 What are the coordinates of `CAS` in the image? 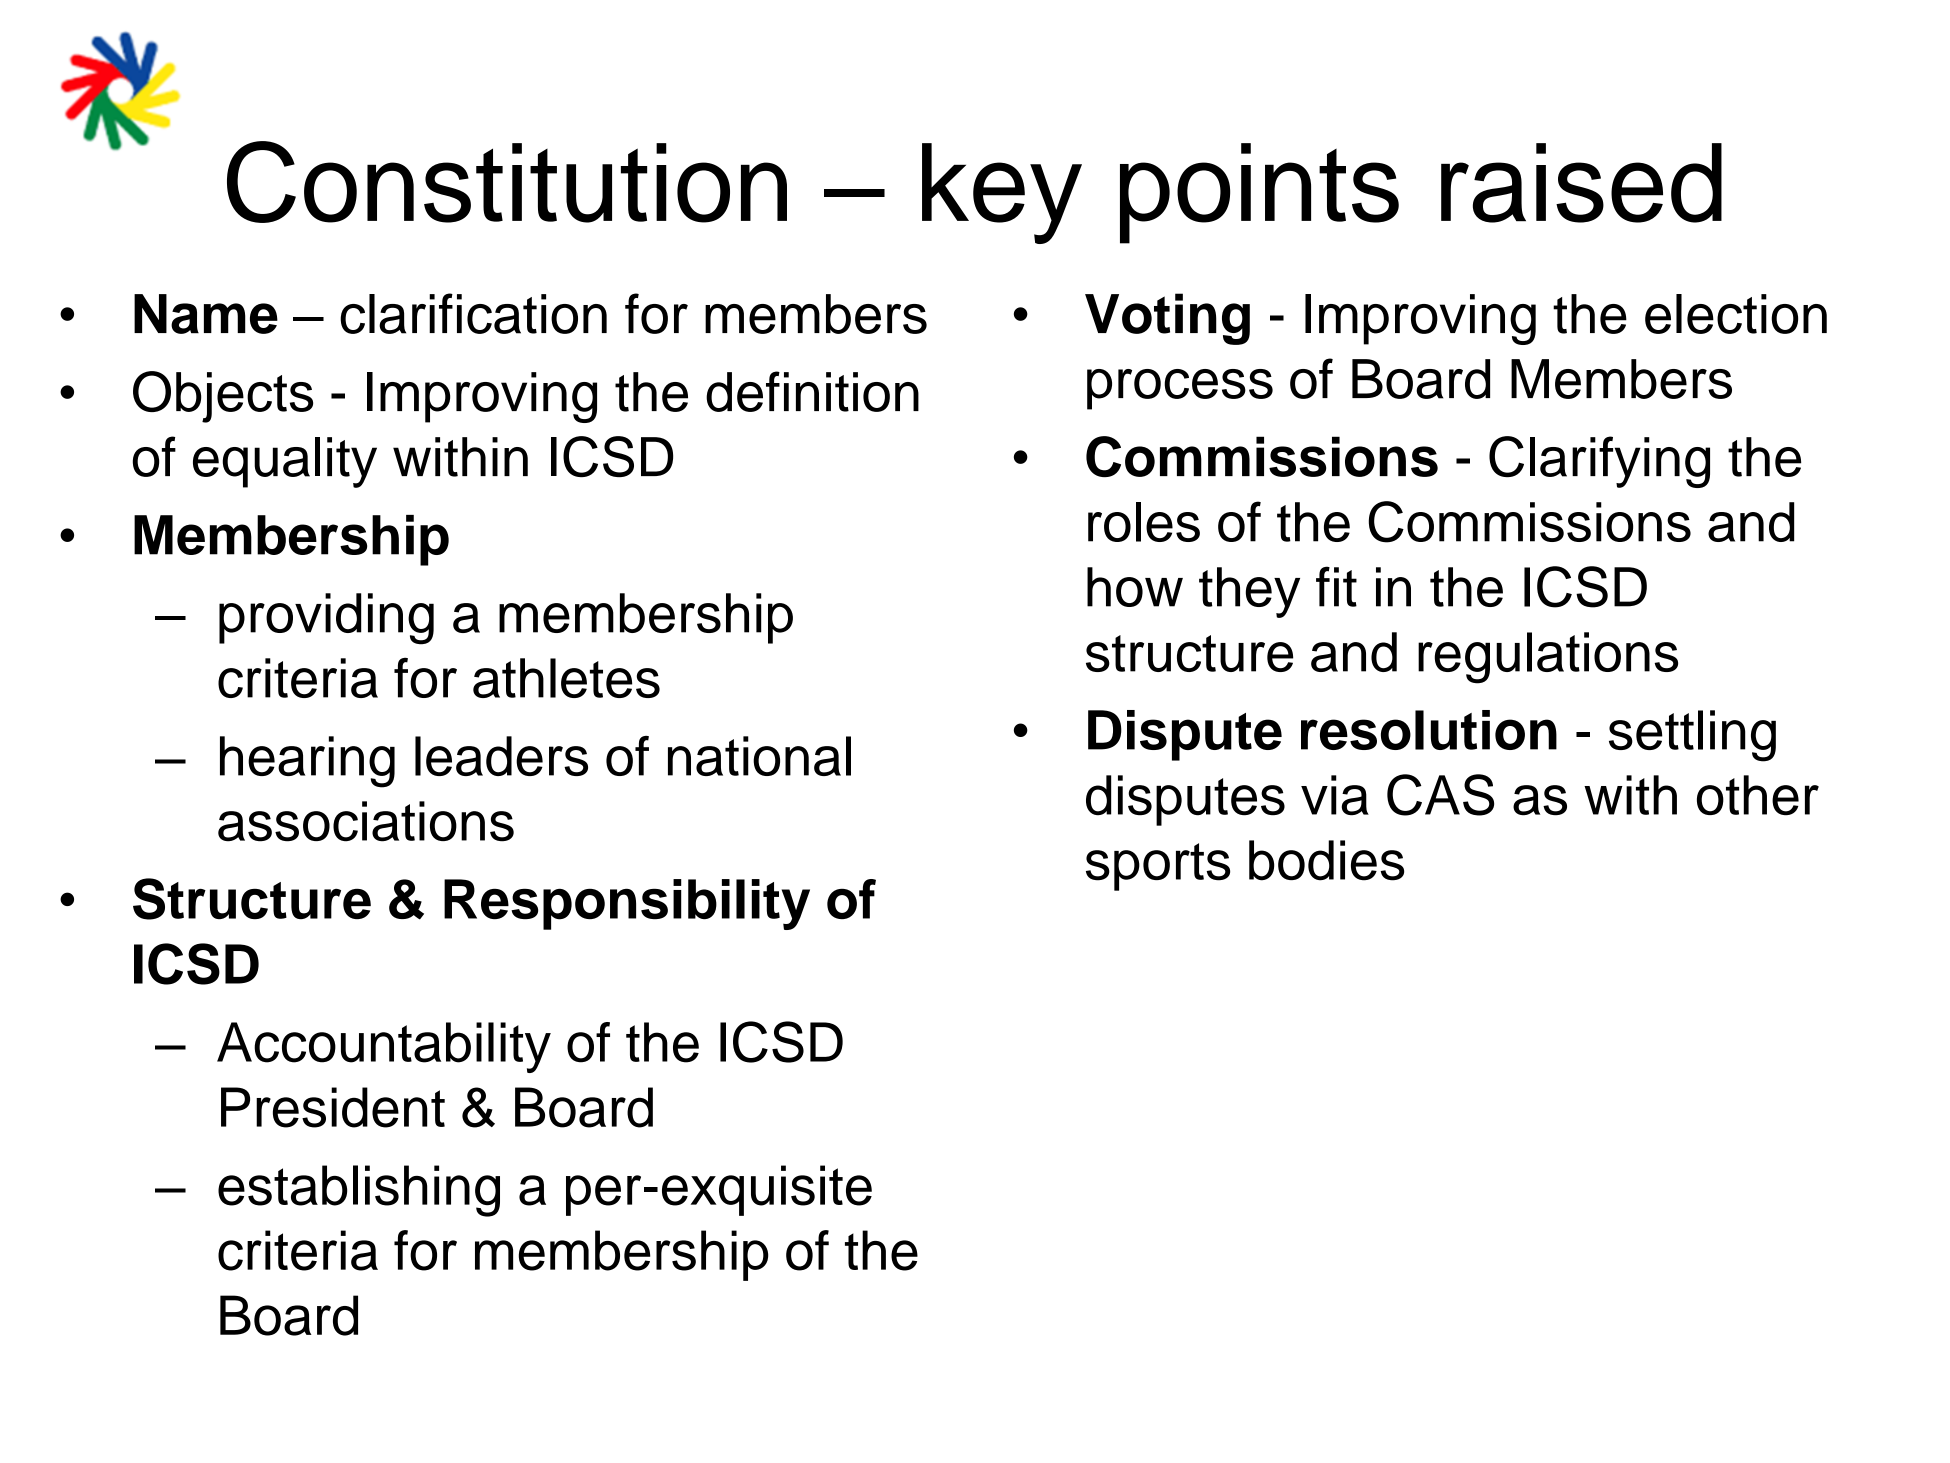 It's located at (1440, 795).
